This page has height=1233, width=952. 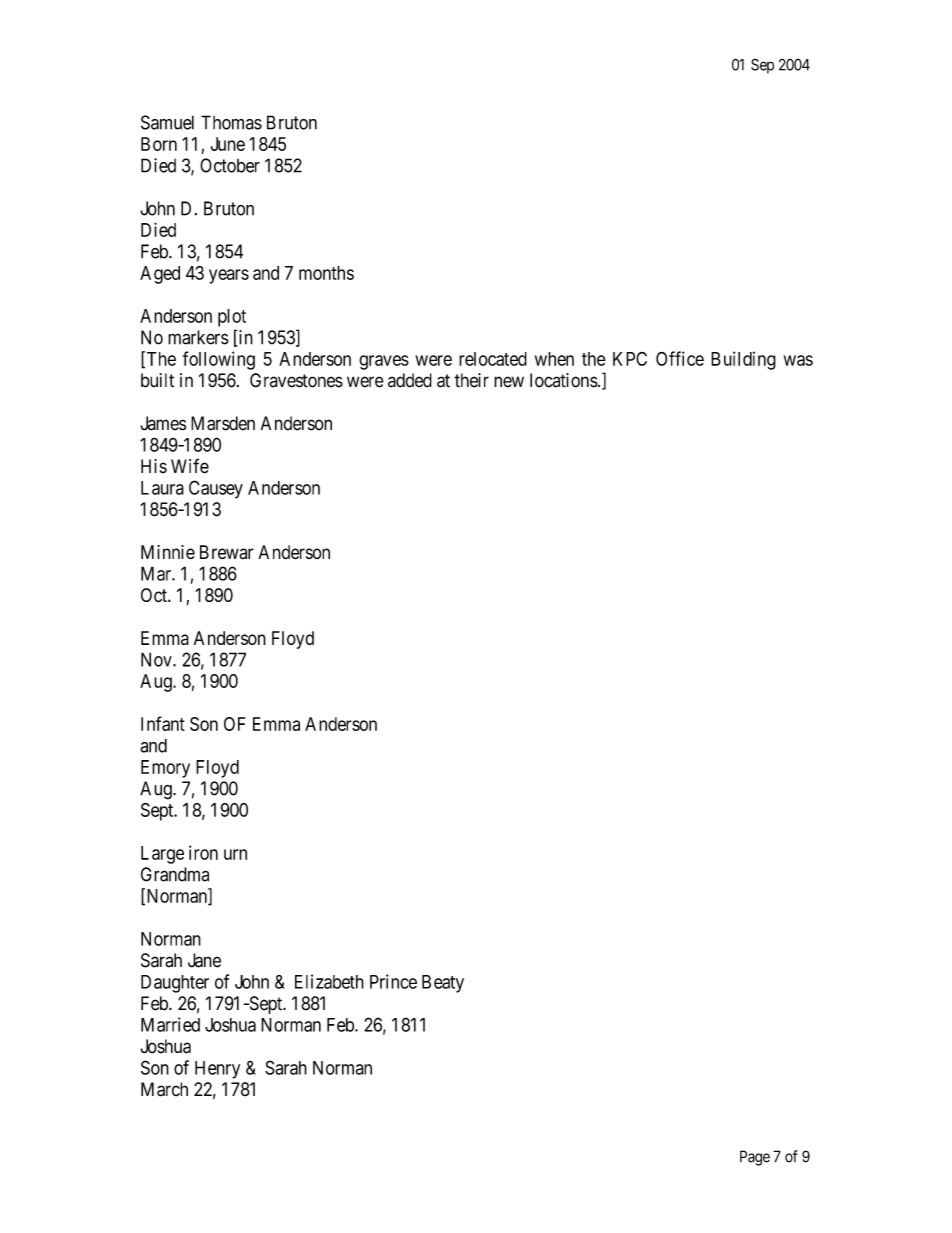 I want to click on urn, so click(x=235, y=854).
